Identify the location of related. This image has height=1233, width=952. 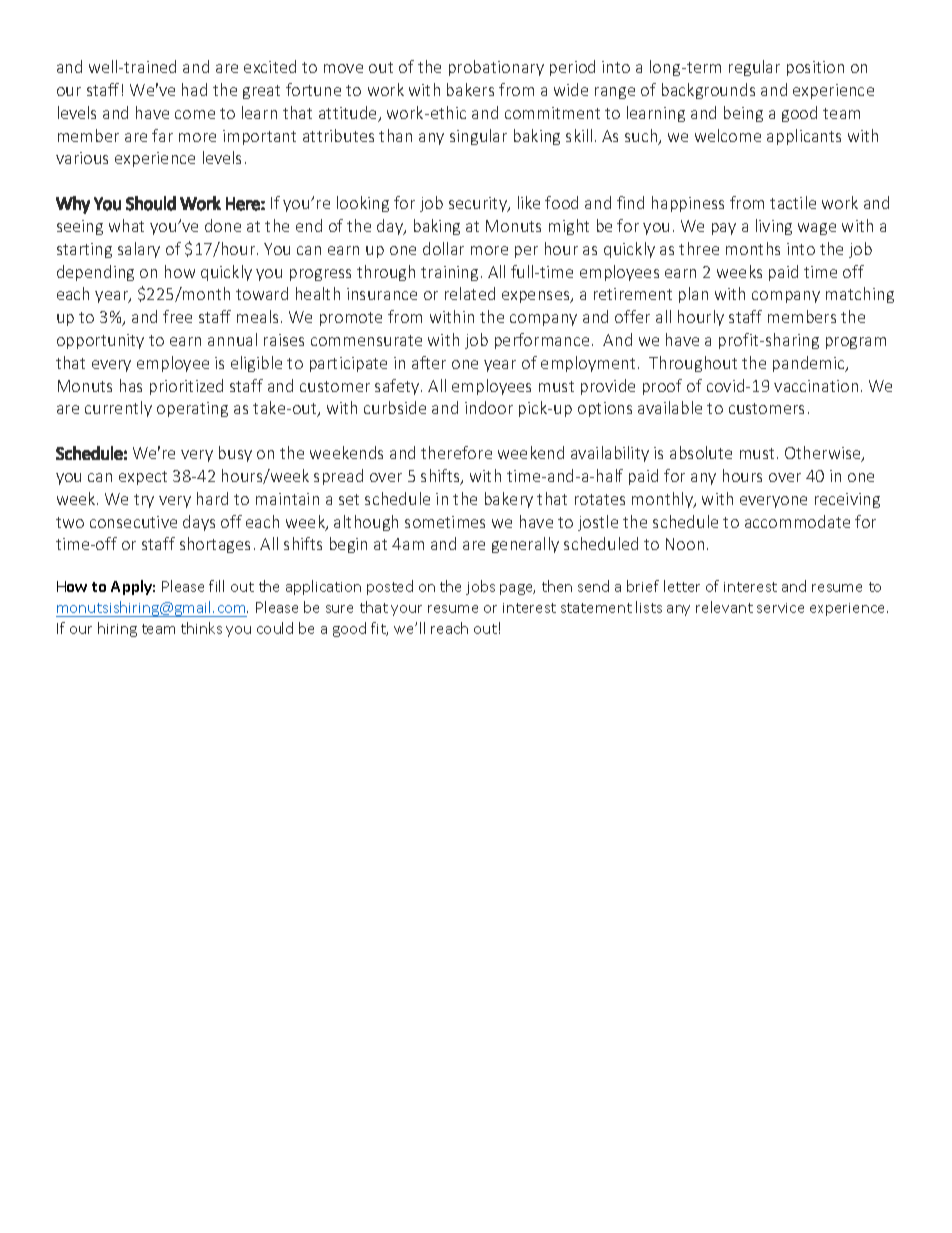
(470, 293).
